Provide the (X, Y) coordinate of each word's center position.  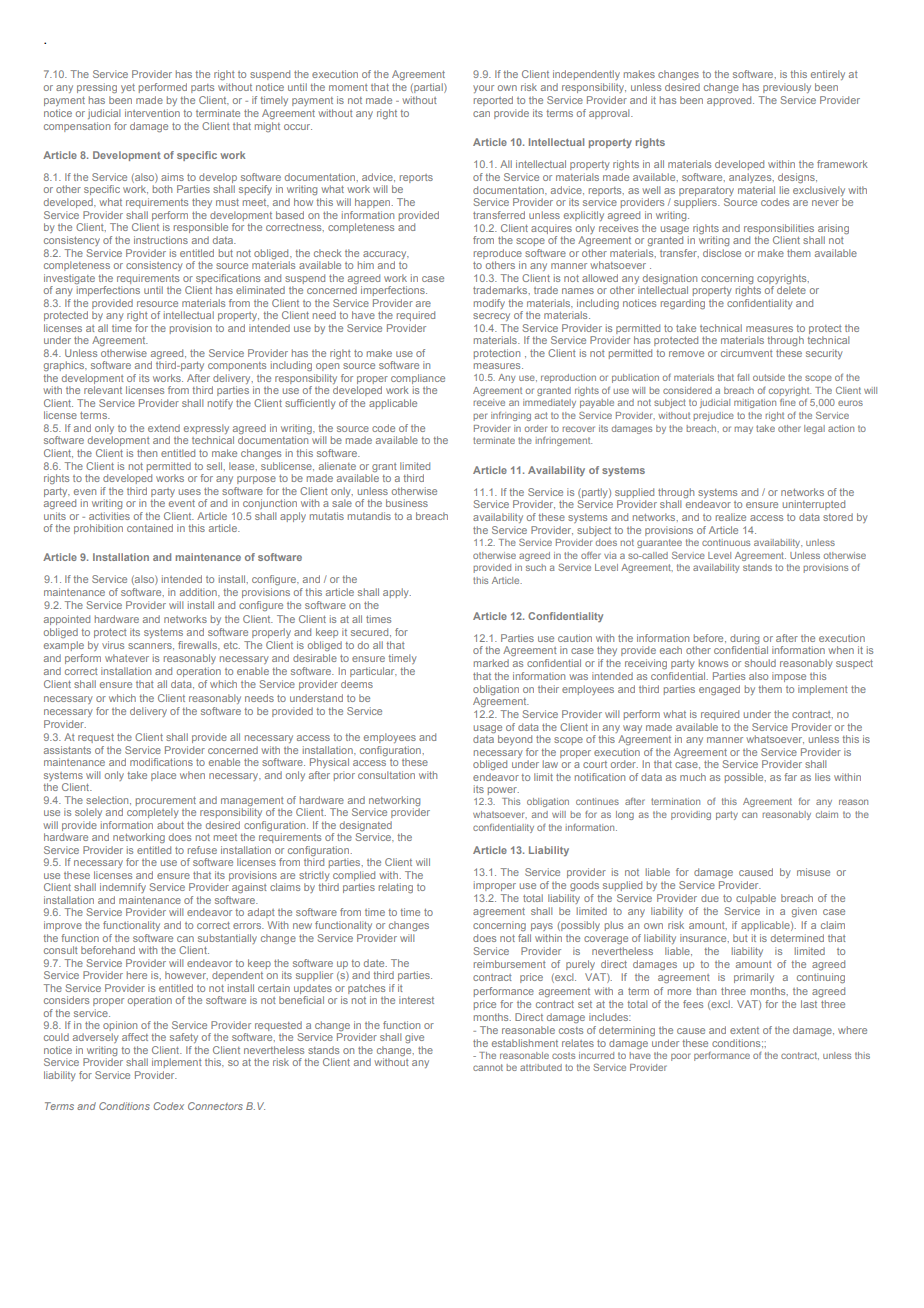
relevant (103, 390)
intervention (152, 113)
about (170, 825)
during (744, 640)
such (536, 567)
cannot (488, 1067)
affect (135, 1037)
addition (199, 592)
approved (730, 101)
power (503, 791)
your (483, 89)
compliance (418, 379)
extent (744, 1030)
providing (691, 815)
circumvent (747, 353)
